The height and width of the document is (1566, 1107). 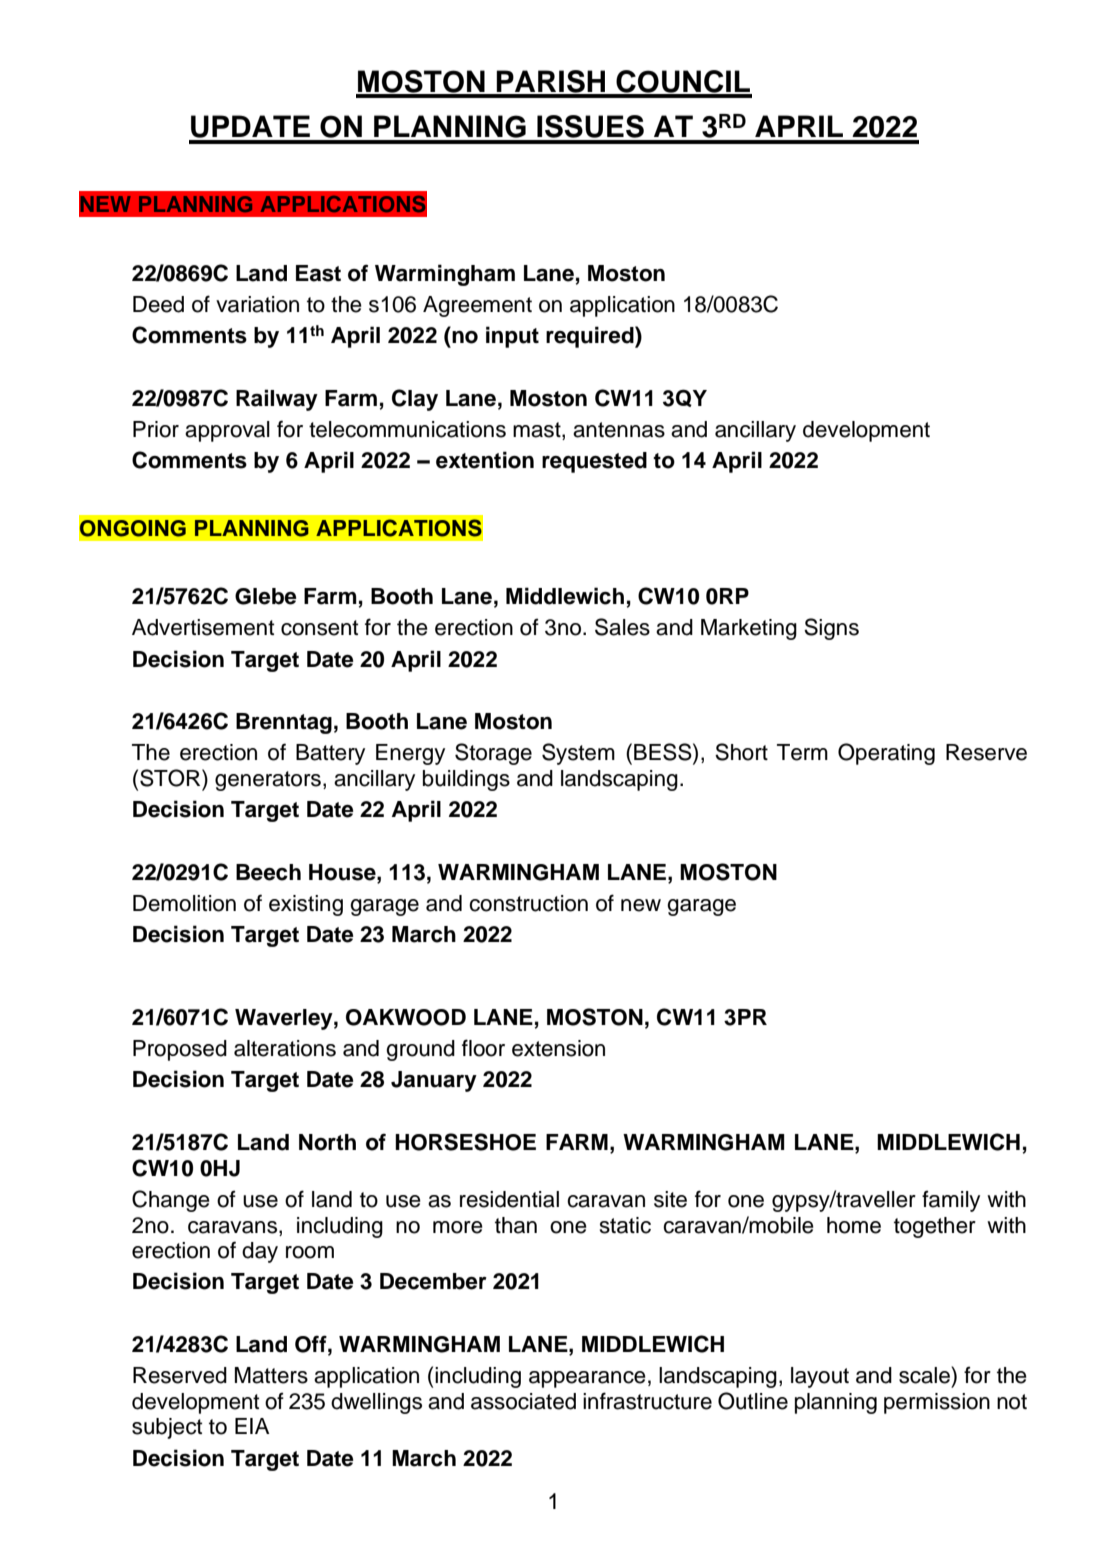 I want to click on permission, so click(x=937, y=1403).
